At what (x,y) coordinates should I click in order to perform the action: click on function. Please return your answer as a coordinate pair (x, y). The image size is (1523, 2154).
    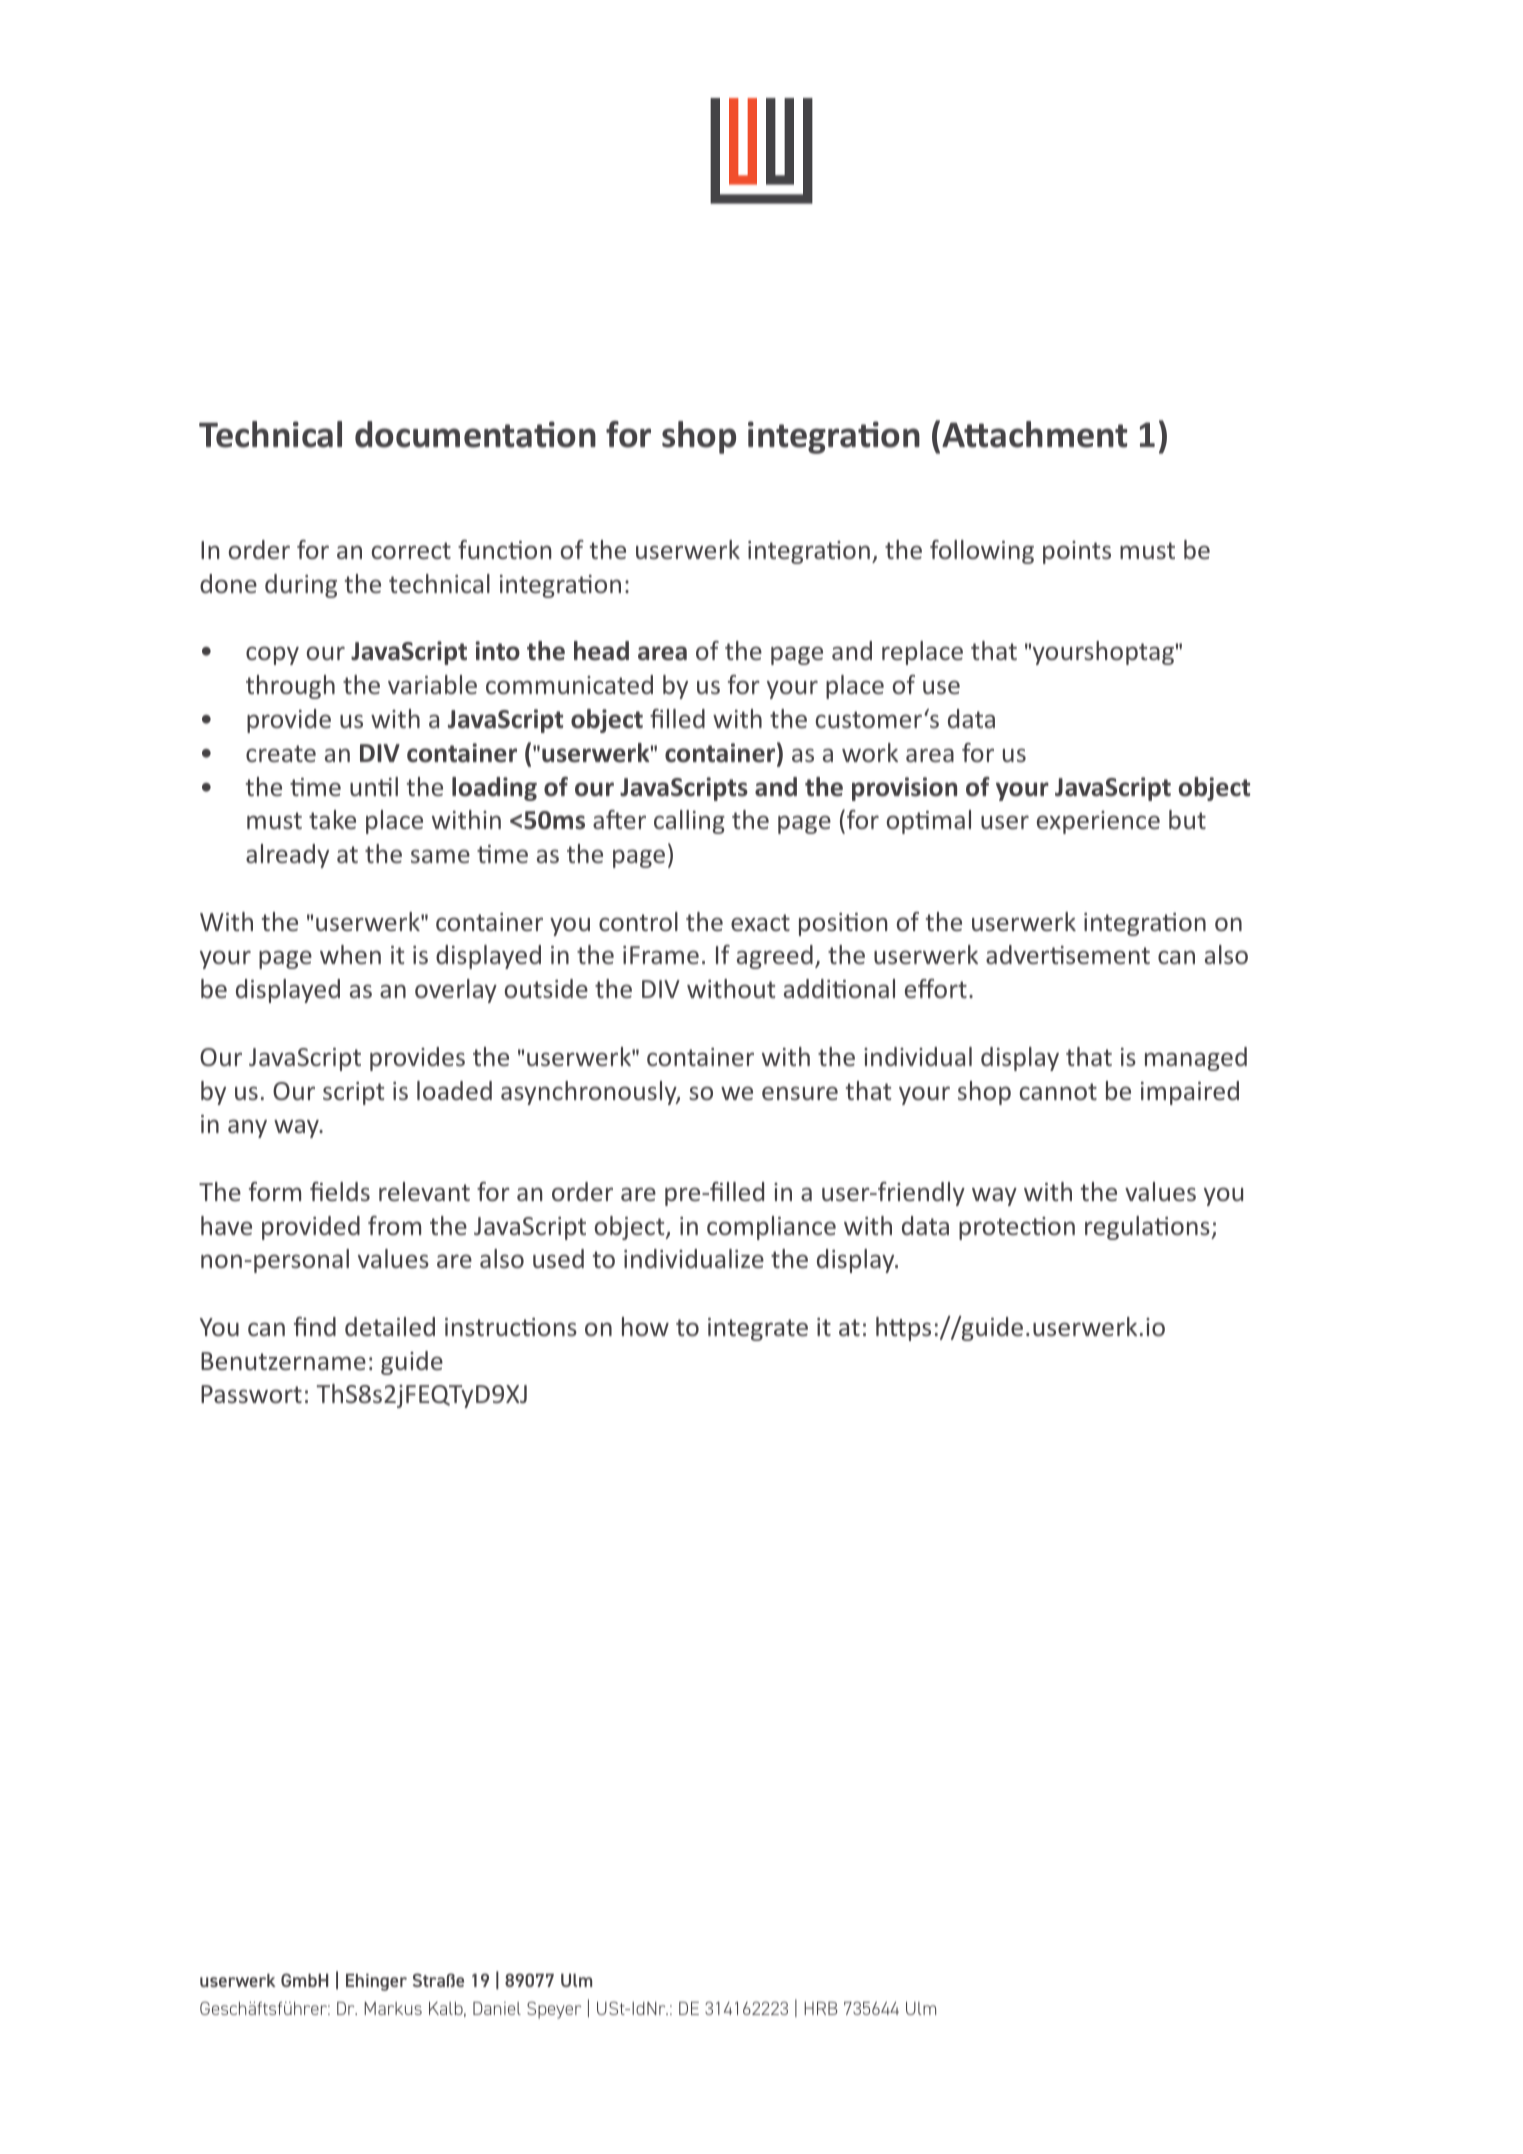
    Looking at the image, I should click on (504, 549).
